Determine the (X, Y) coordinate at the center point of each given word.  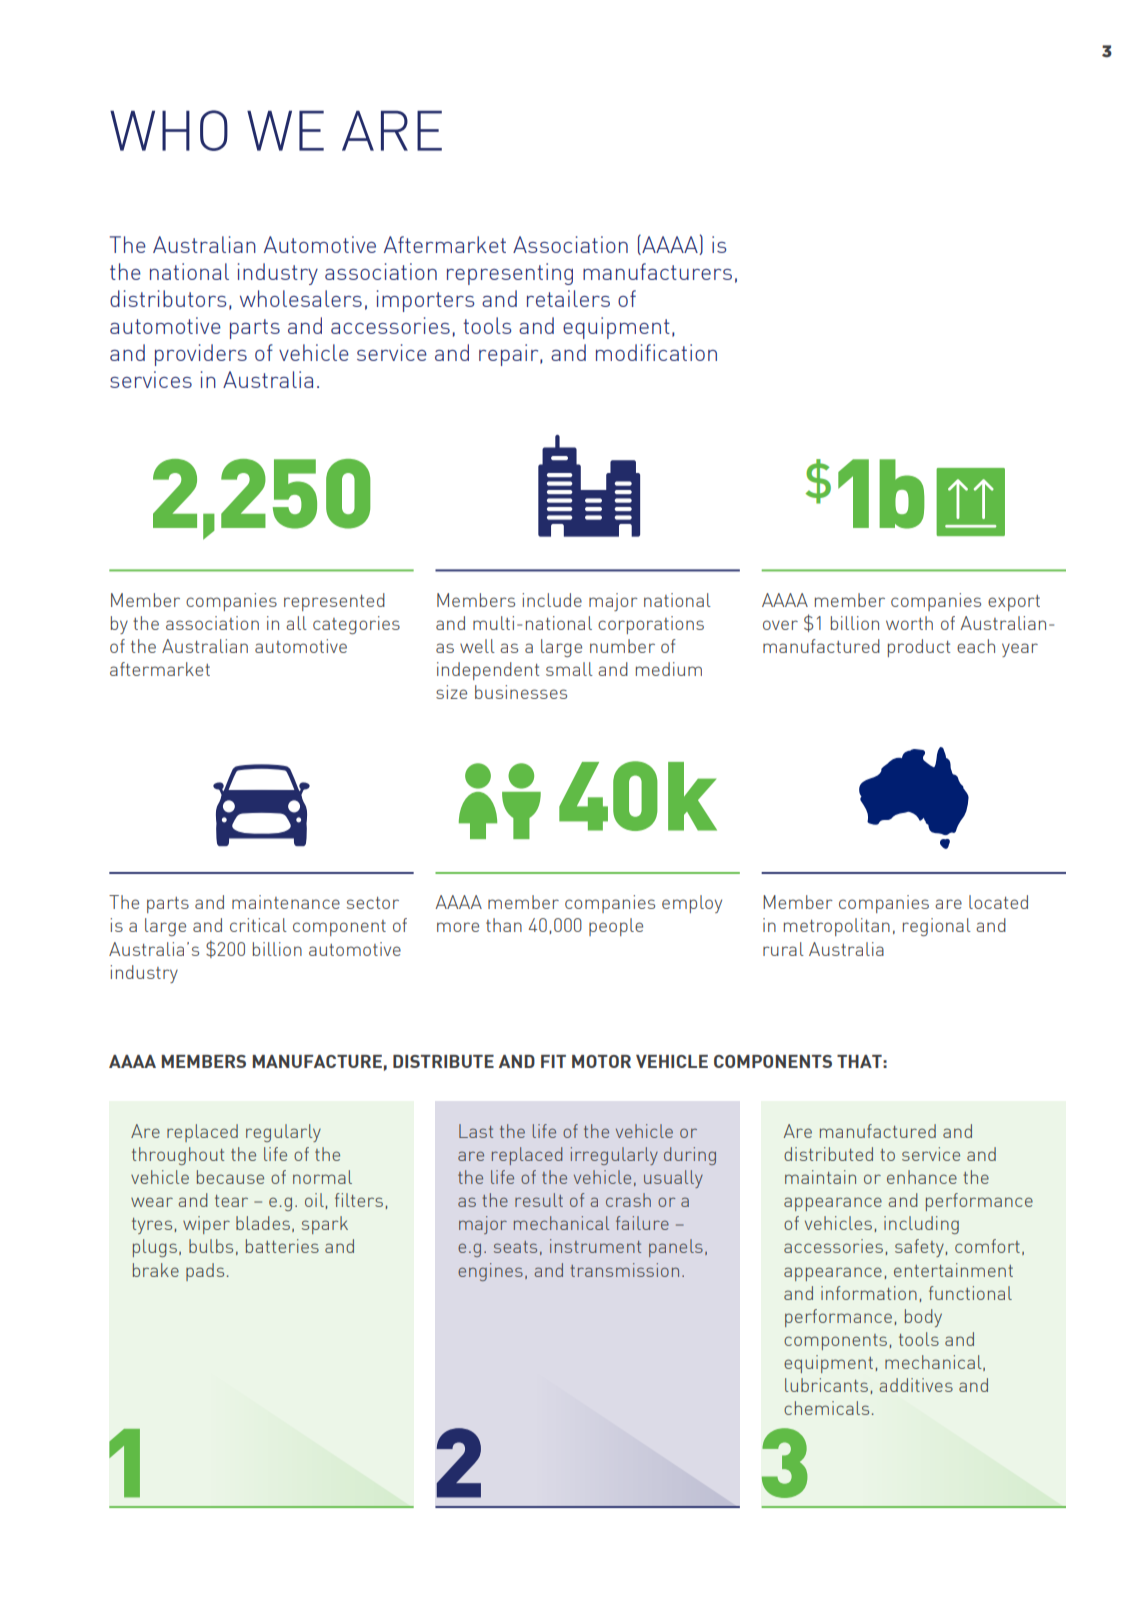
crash (628, 1200)
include (552, 600)
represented (334, 602)
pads (205, 1272)
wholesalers (301, 298)
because (230, 1177)
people (616, 927)
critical (258, 925)
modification (656, 352)
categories (356, 625)
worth (909, 623)
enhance (922, 1177)
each (976, 646)
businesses (521, 692)
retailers (568, 298)
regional (937, 927)
